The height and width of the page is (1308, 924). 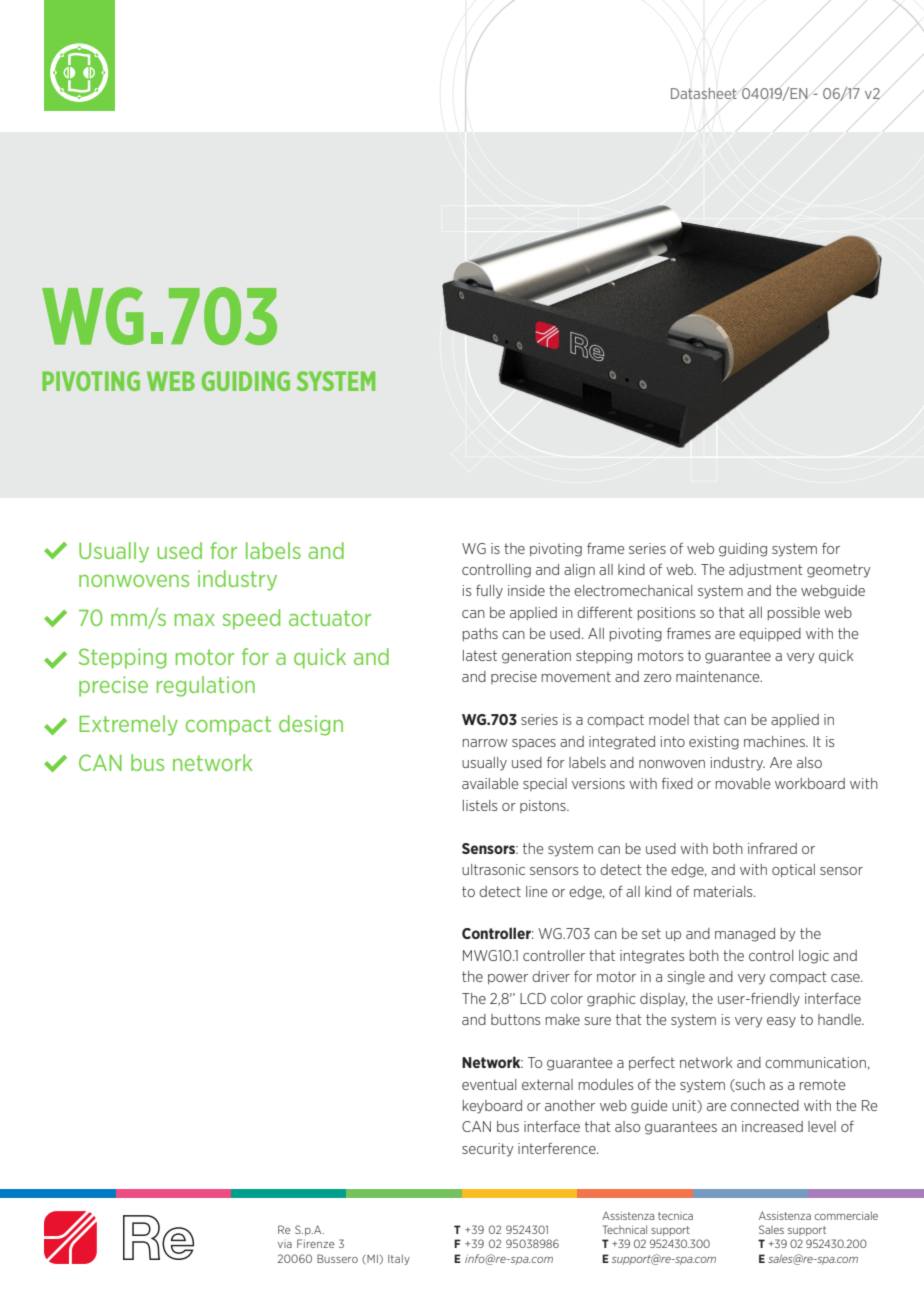 What do you see at coordinates (206, 686) in the page?
I see `regulation` at bounding box center [206, 686].
